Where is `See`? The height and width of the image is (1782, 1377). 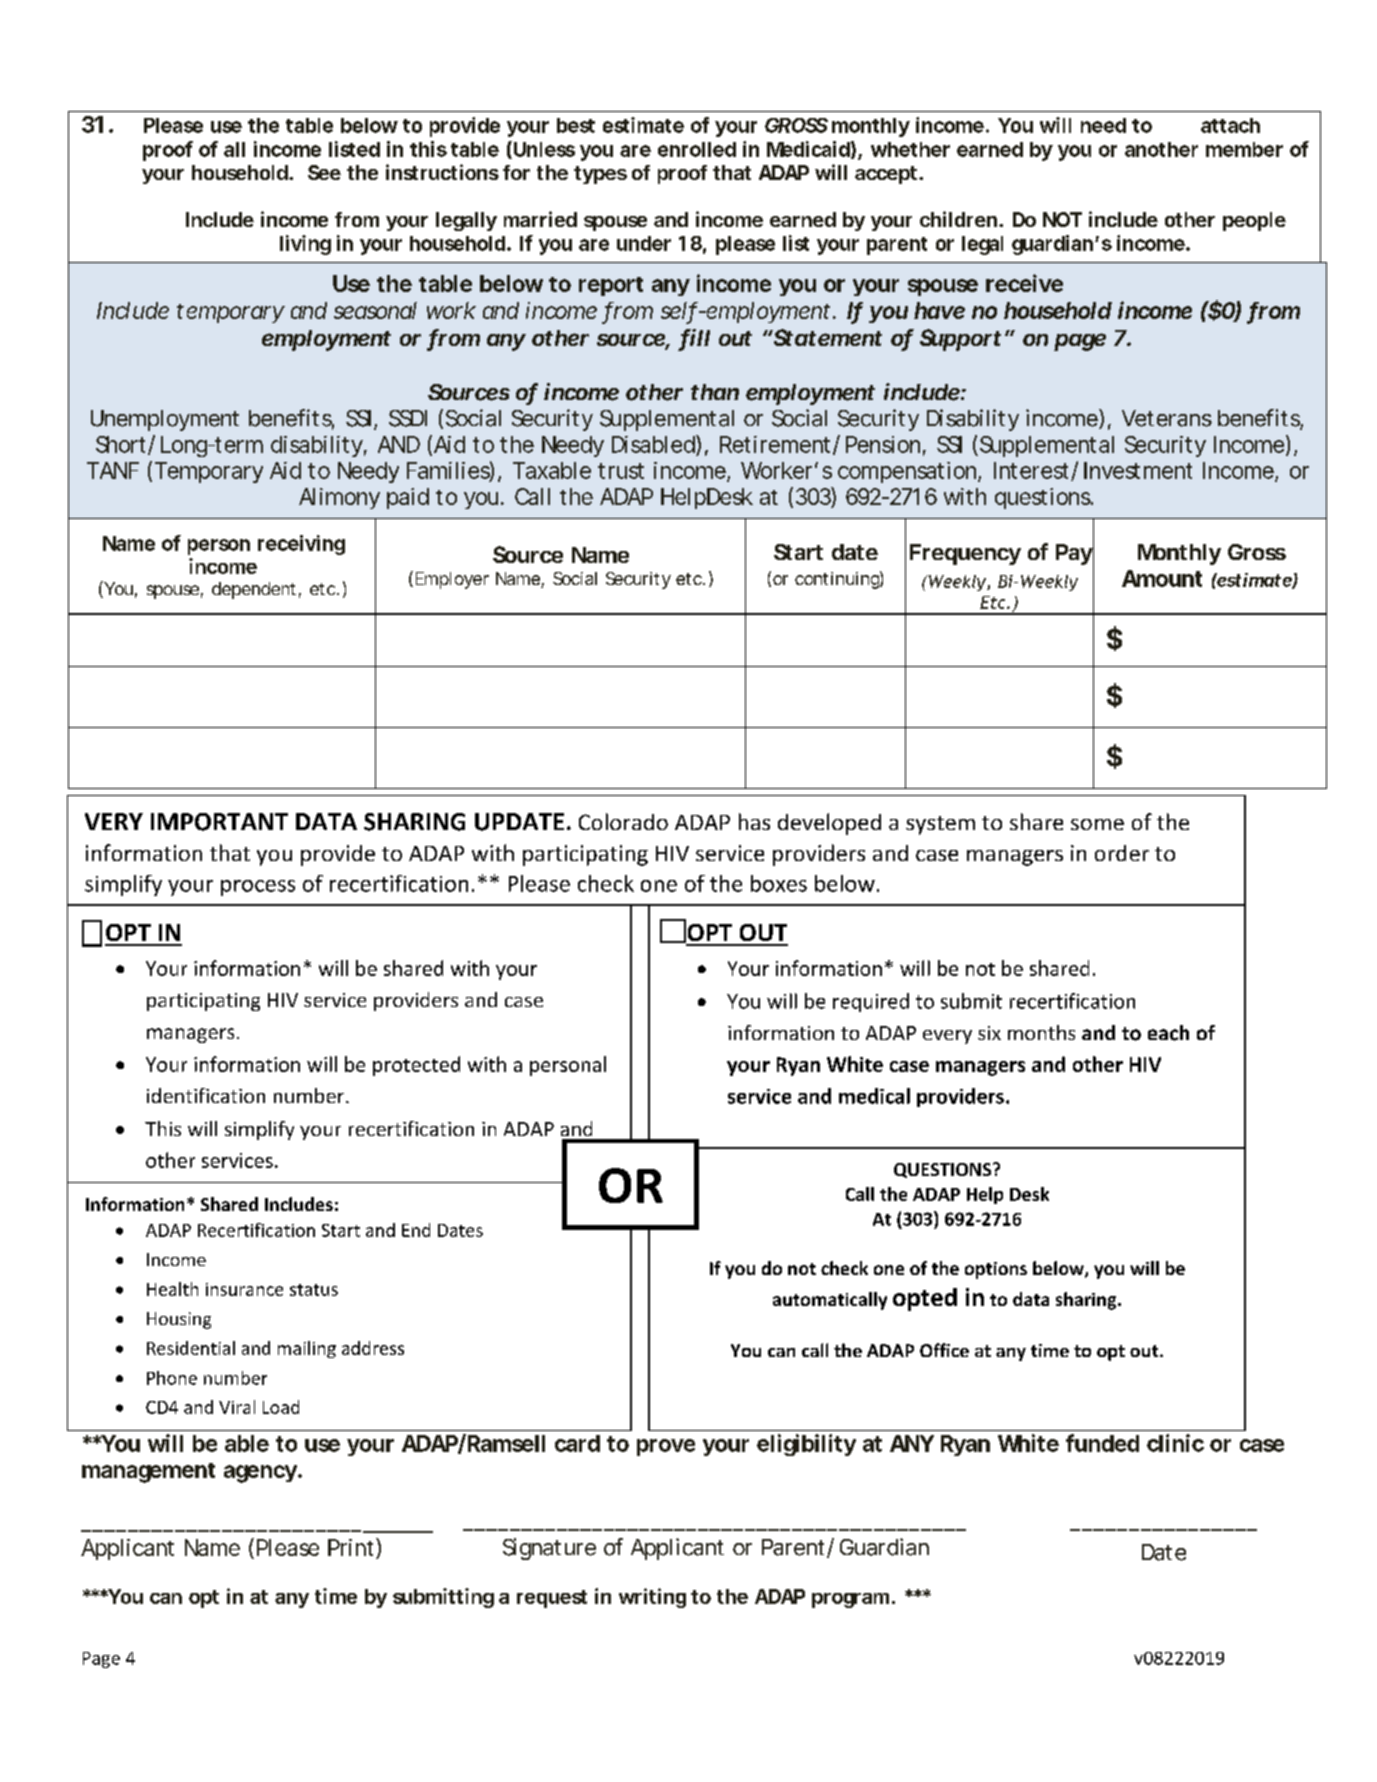 See is located at coordinates (324, 172).
